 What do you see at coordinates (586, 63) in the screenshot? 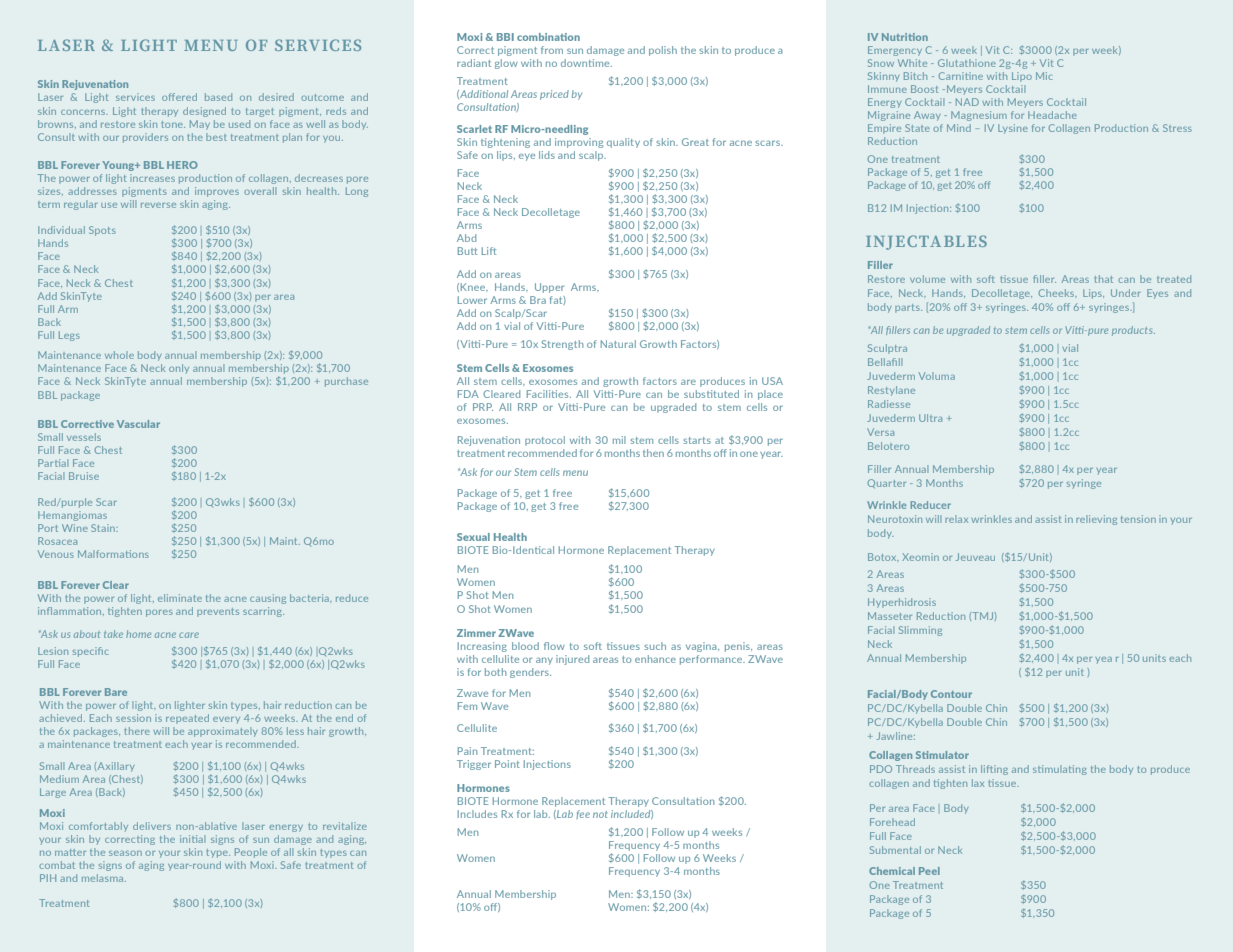
I see `downtime` at bounding box center [586, 63].
